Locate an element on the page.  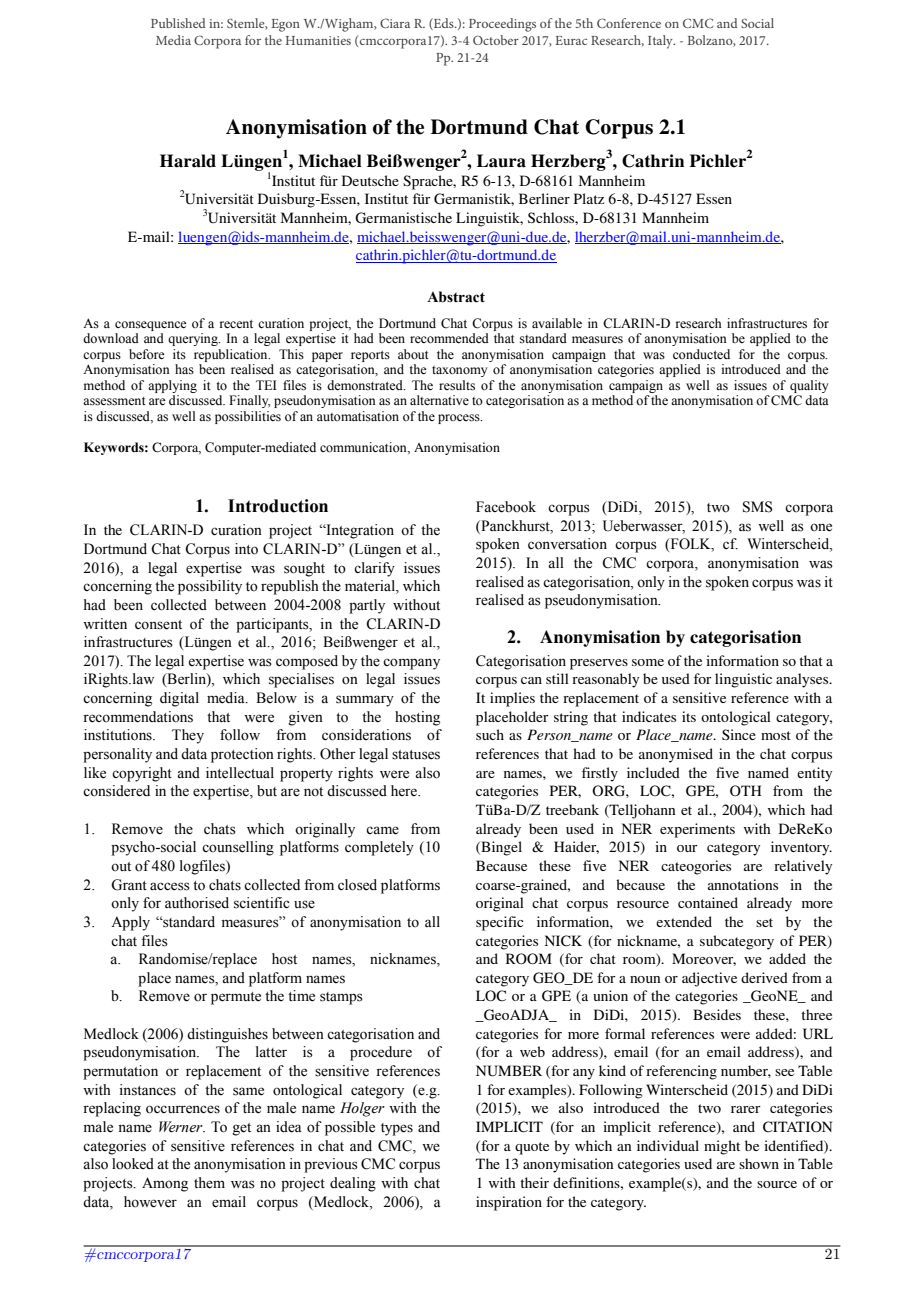
querying is located at coordinates (194, 339).
